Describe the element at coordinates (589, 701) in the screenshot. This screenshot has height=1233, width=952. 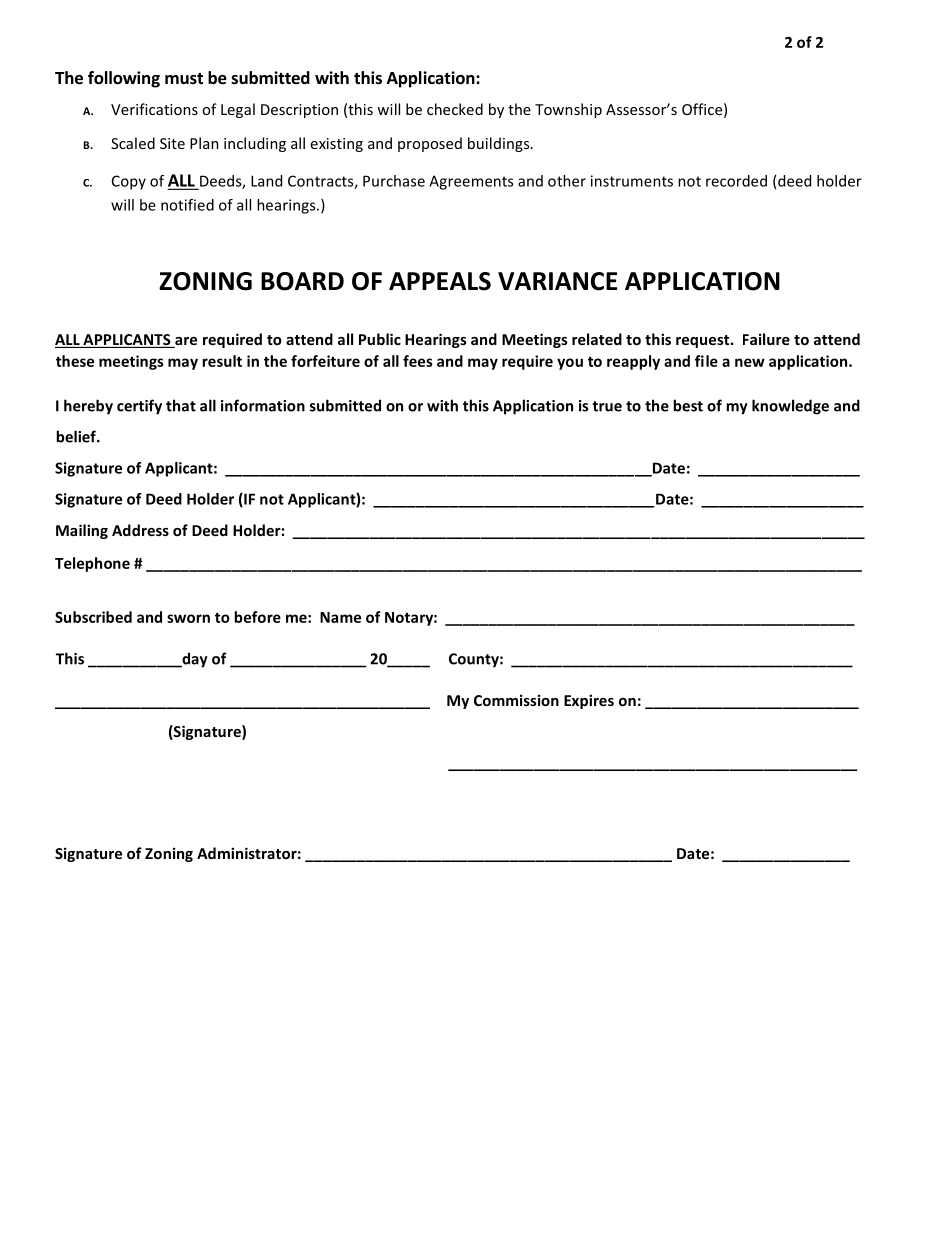
I see `Expires` at that location.
